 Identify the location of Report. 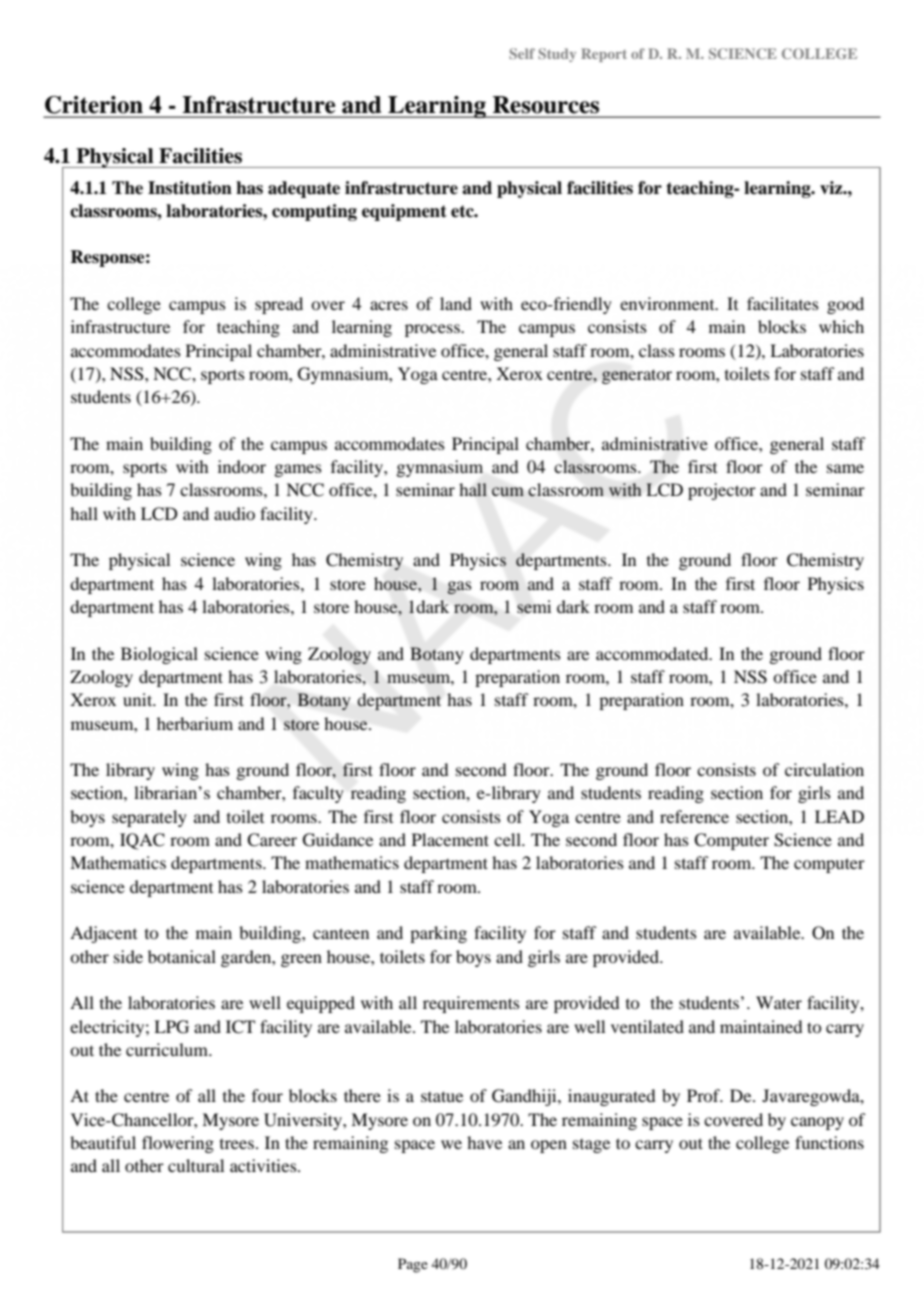
(604, 55).
